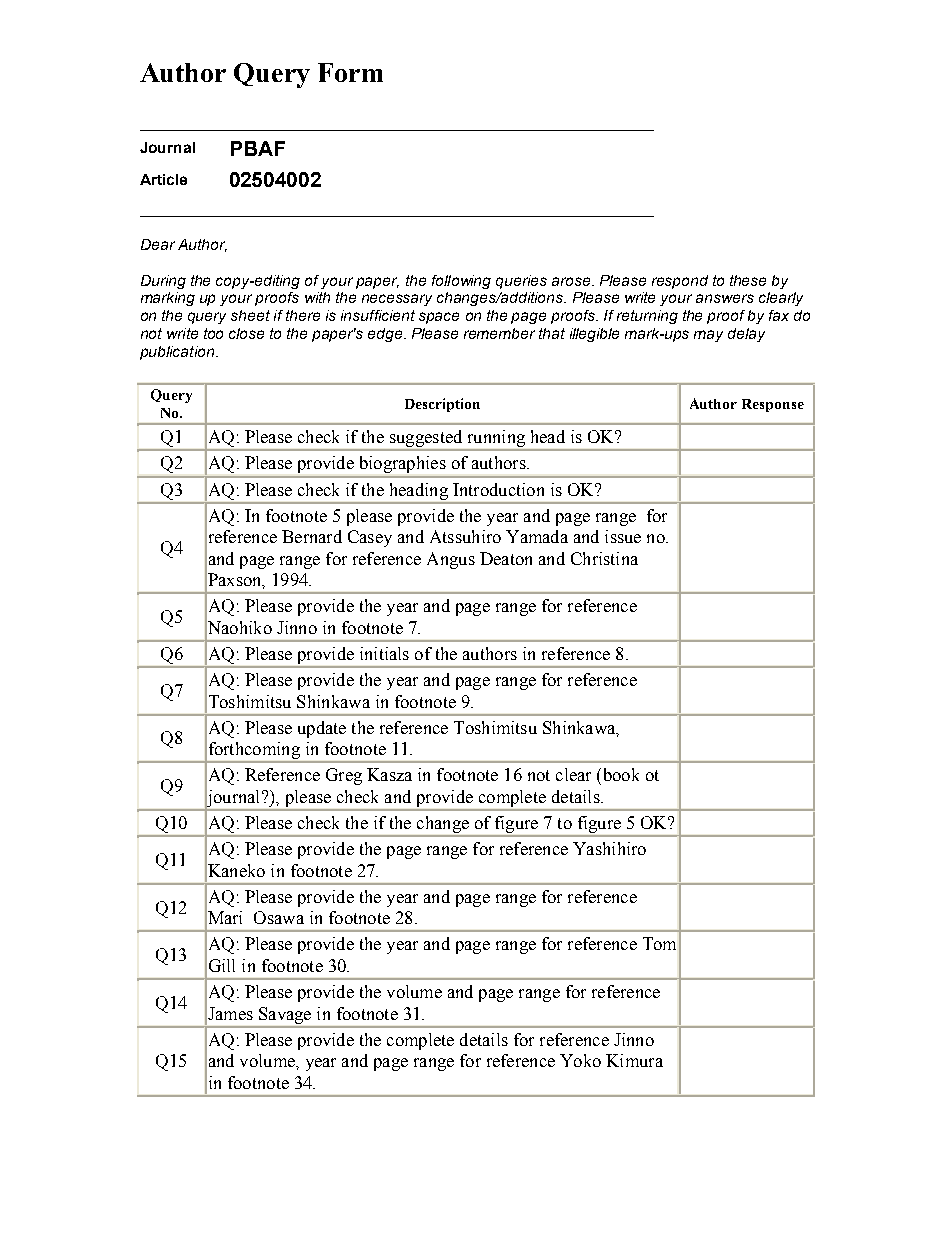 The width and height of the screenshot is (952, 1233). I want to click on Bernard, so click(312, 536).
